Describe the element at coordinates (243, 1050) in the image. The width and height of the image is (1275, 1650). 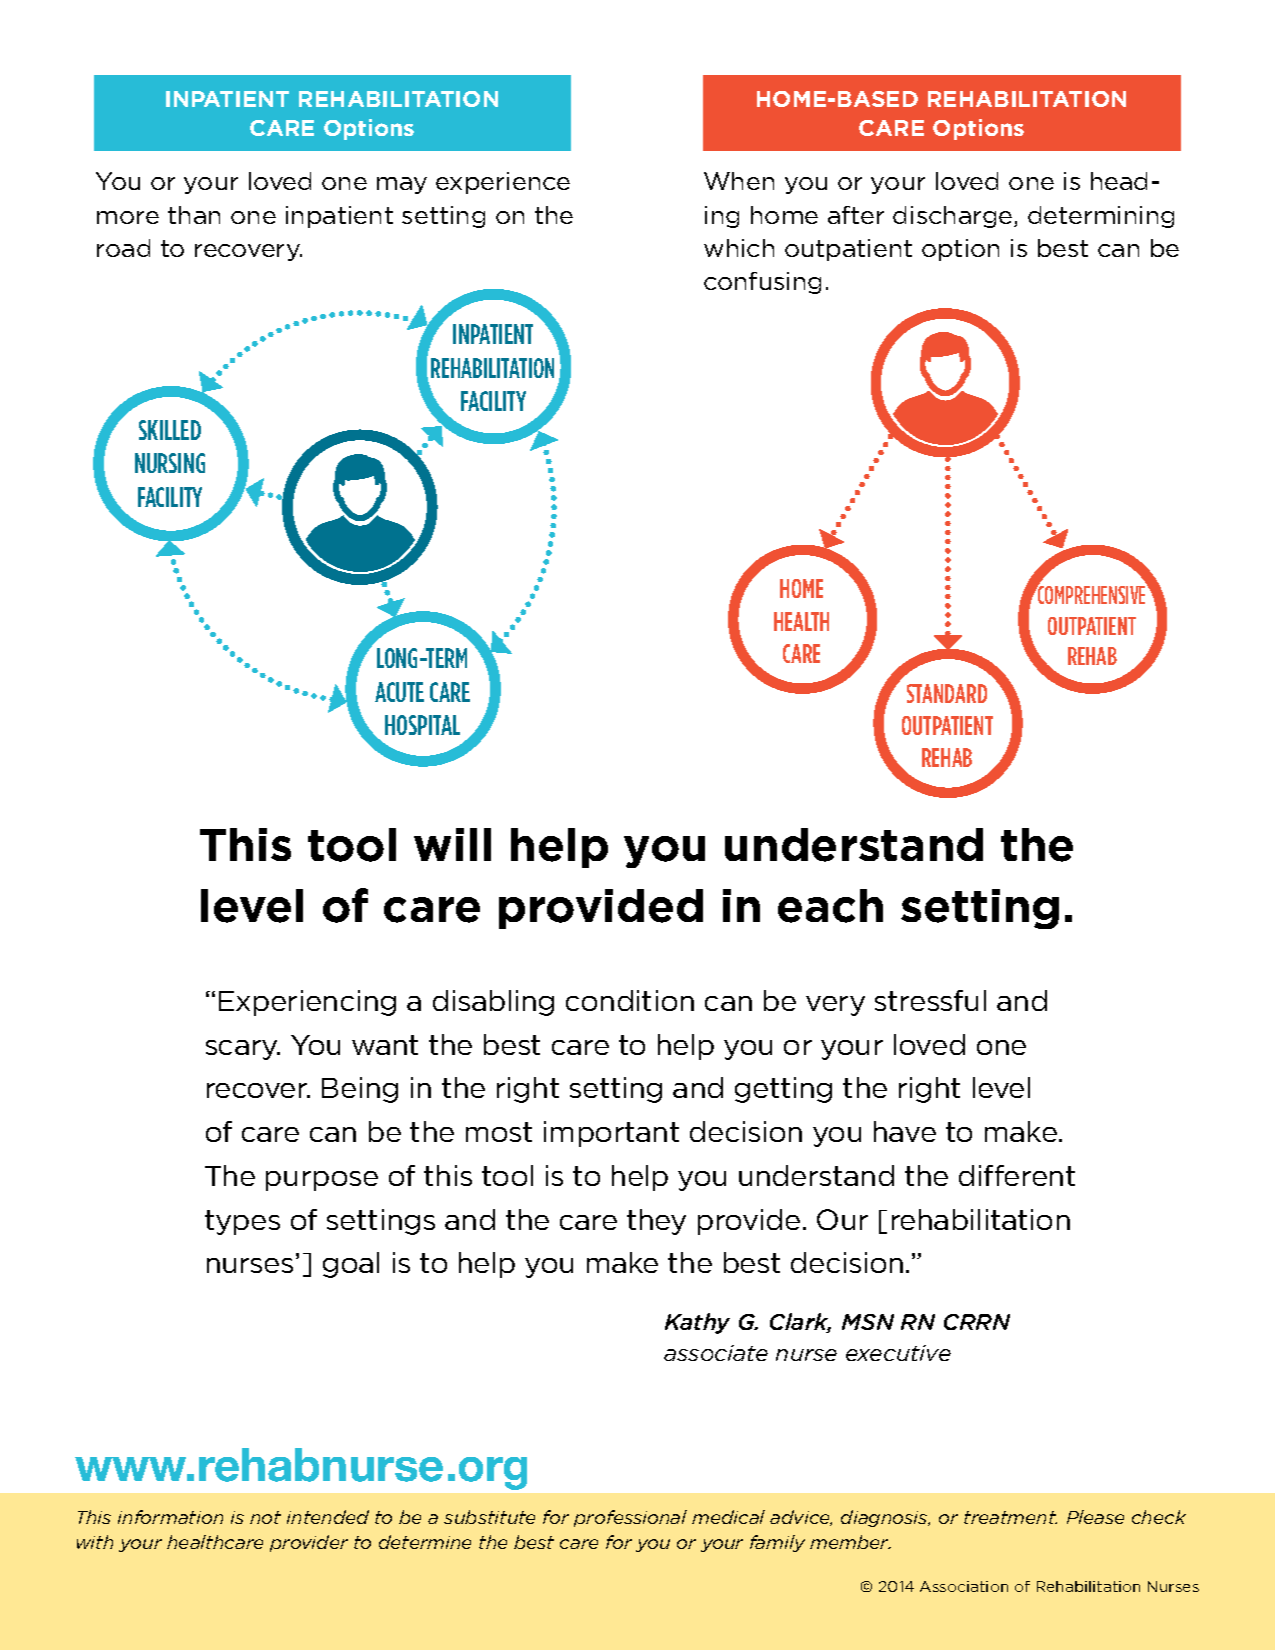
I see `scary` at that location.
